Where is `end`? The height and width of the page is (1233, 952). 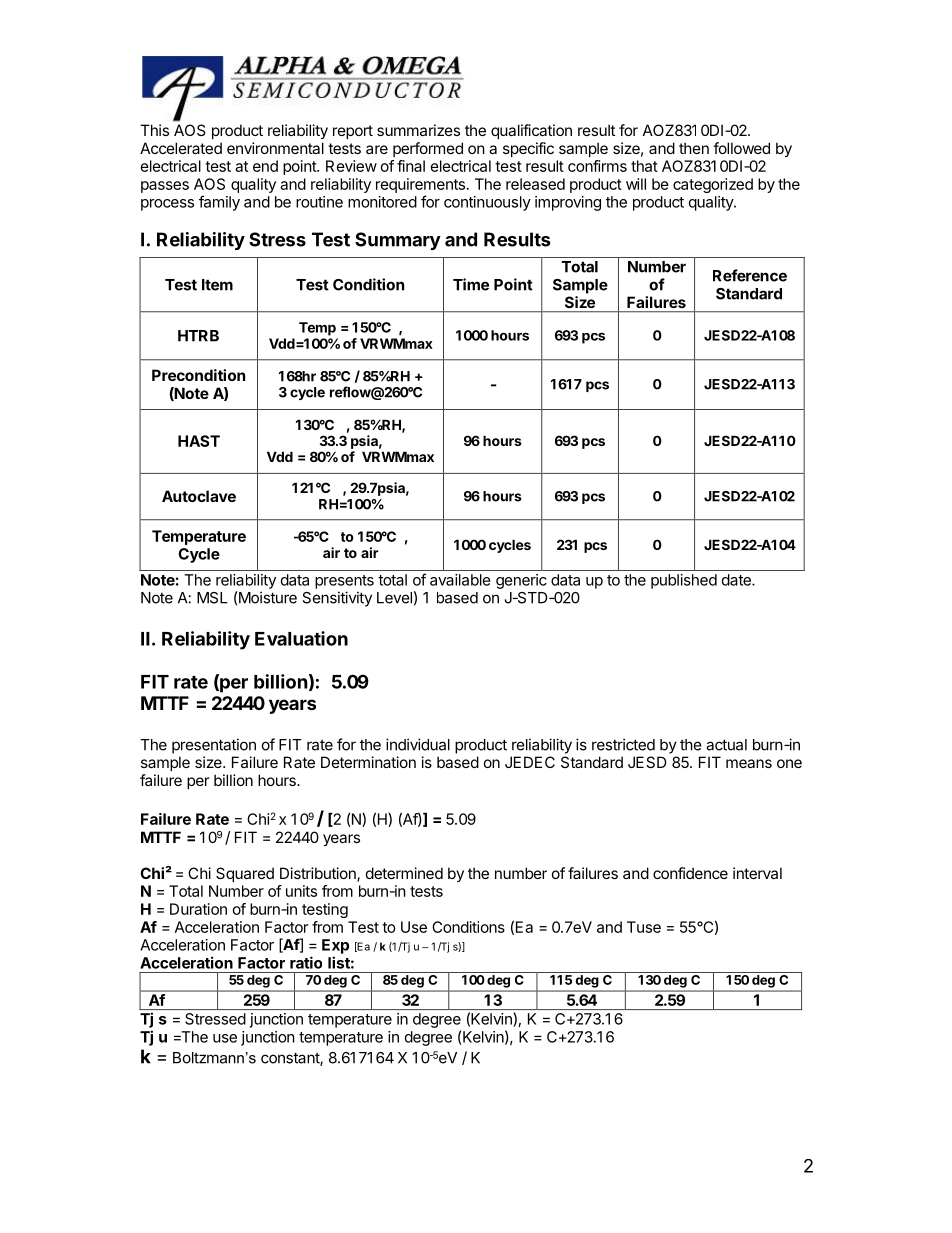 end is located at coordinates (265, 166).
